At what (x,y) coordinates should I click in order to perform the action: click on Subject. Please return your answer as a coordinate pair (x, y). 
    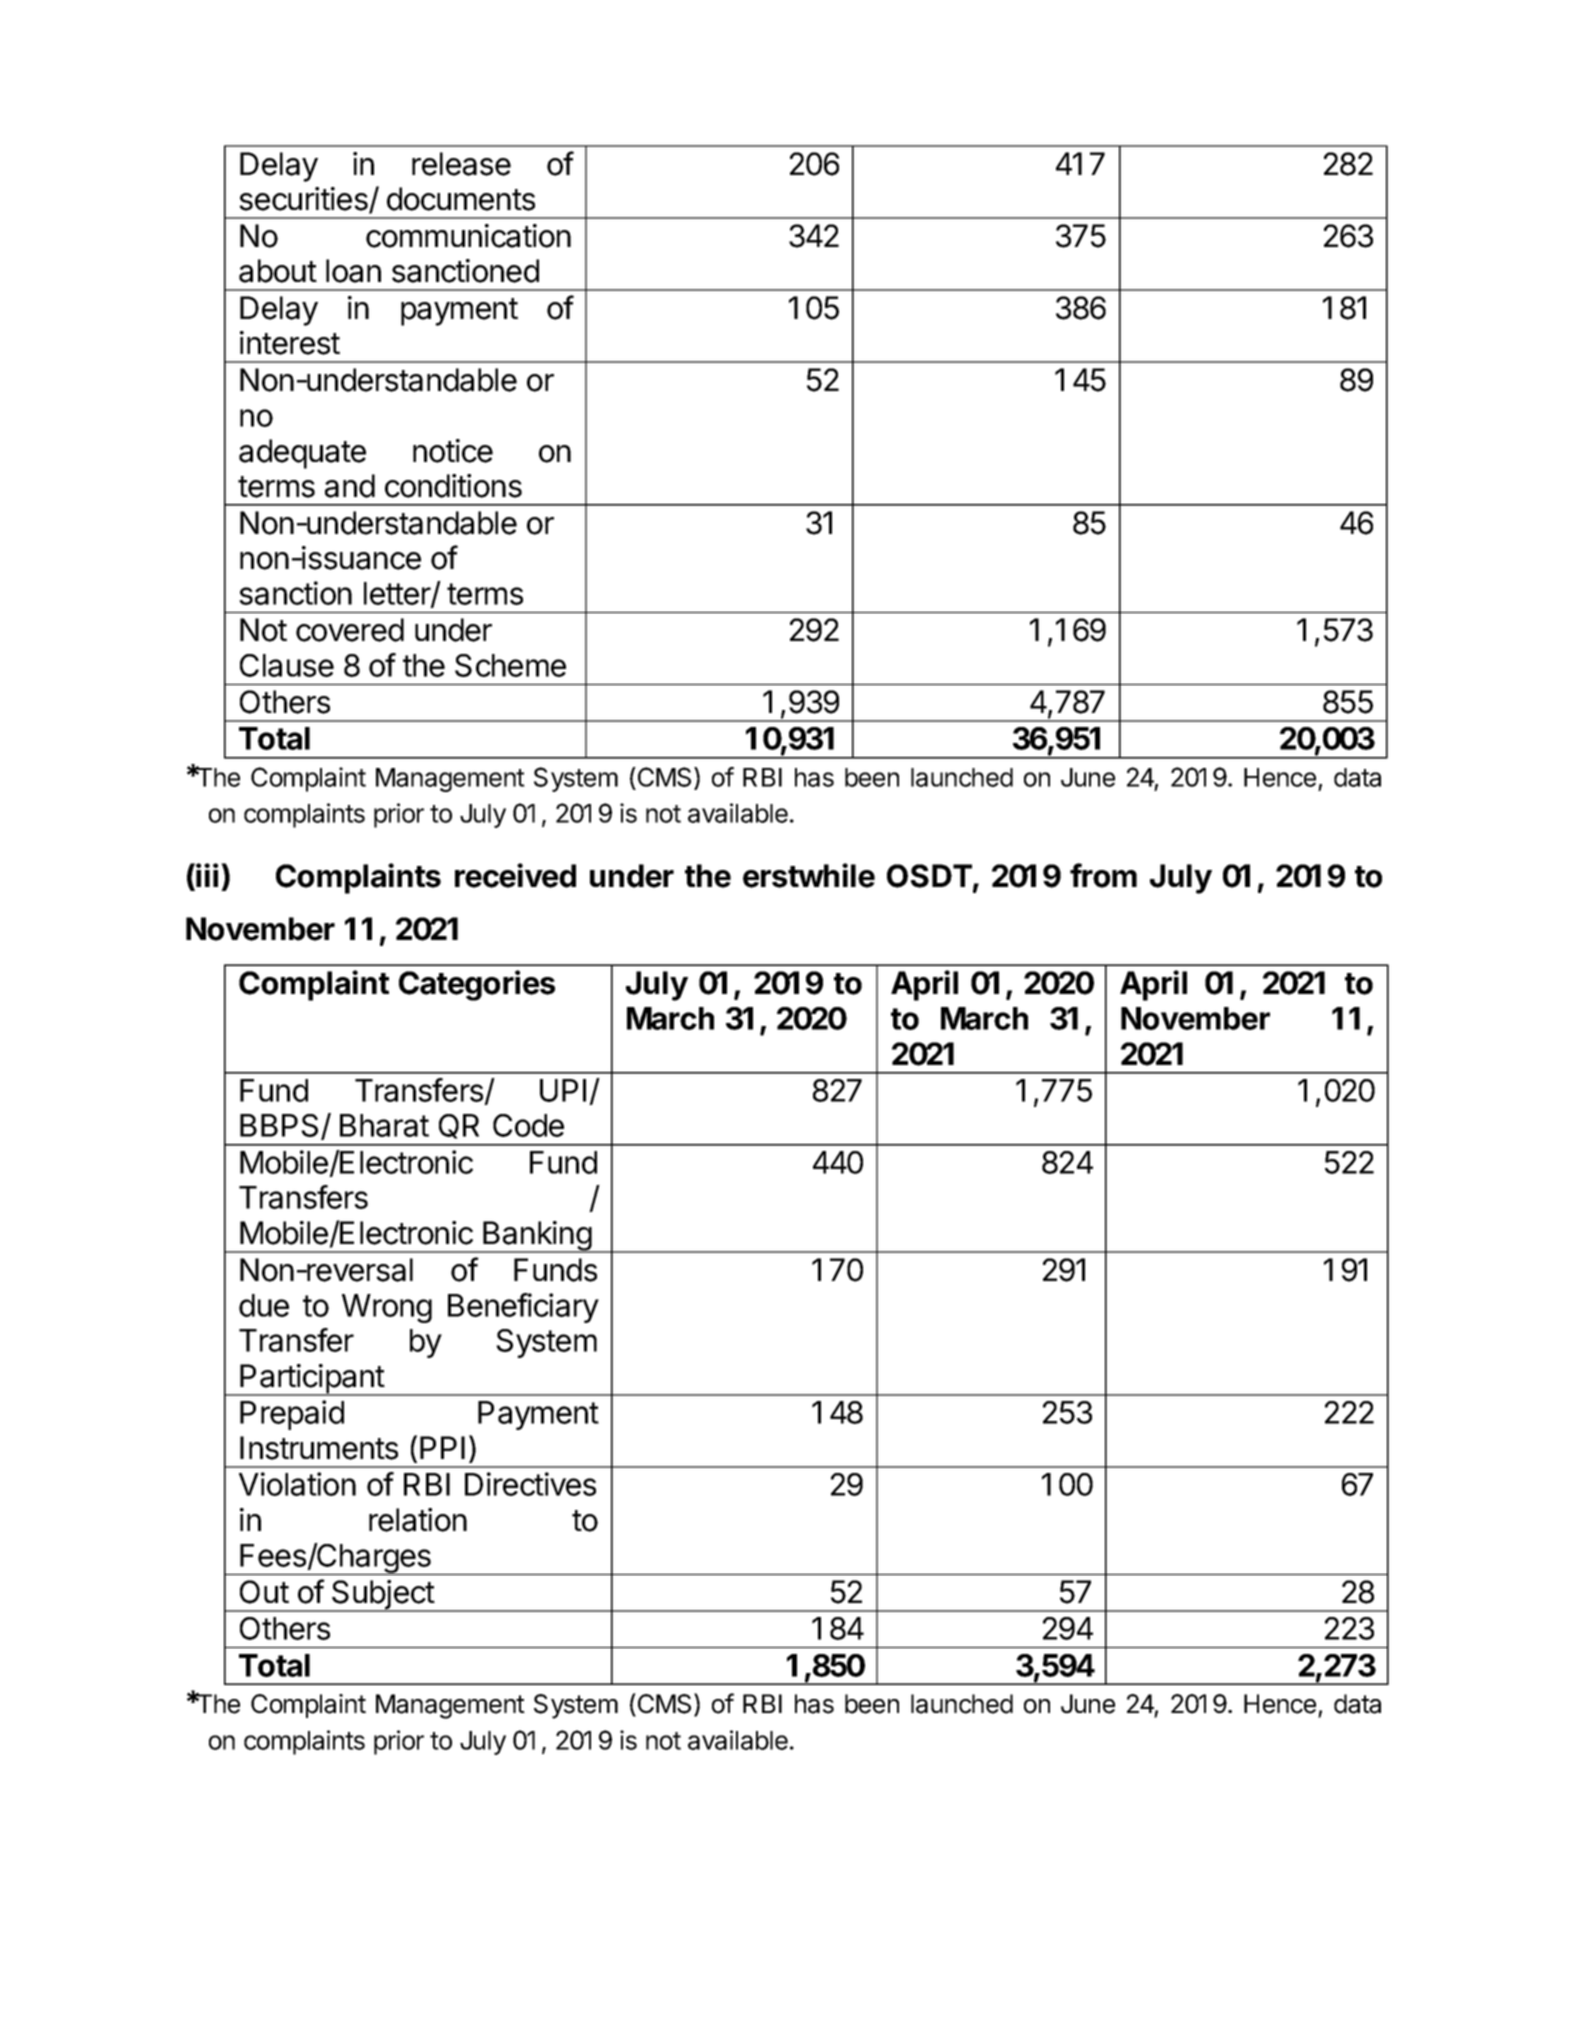
    Looking at the image, I should click on (382, 1596).
